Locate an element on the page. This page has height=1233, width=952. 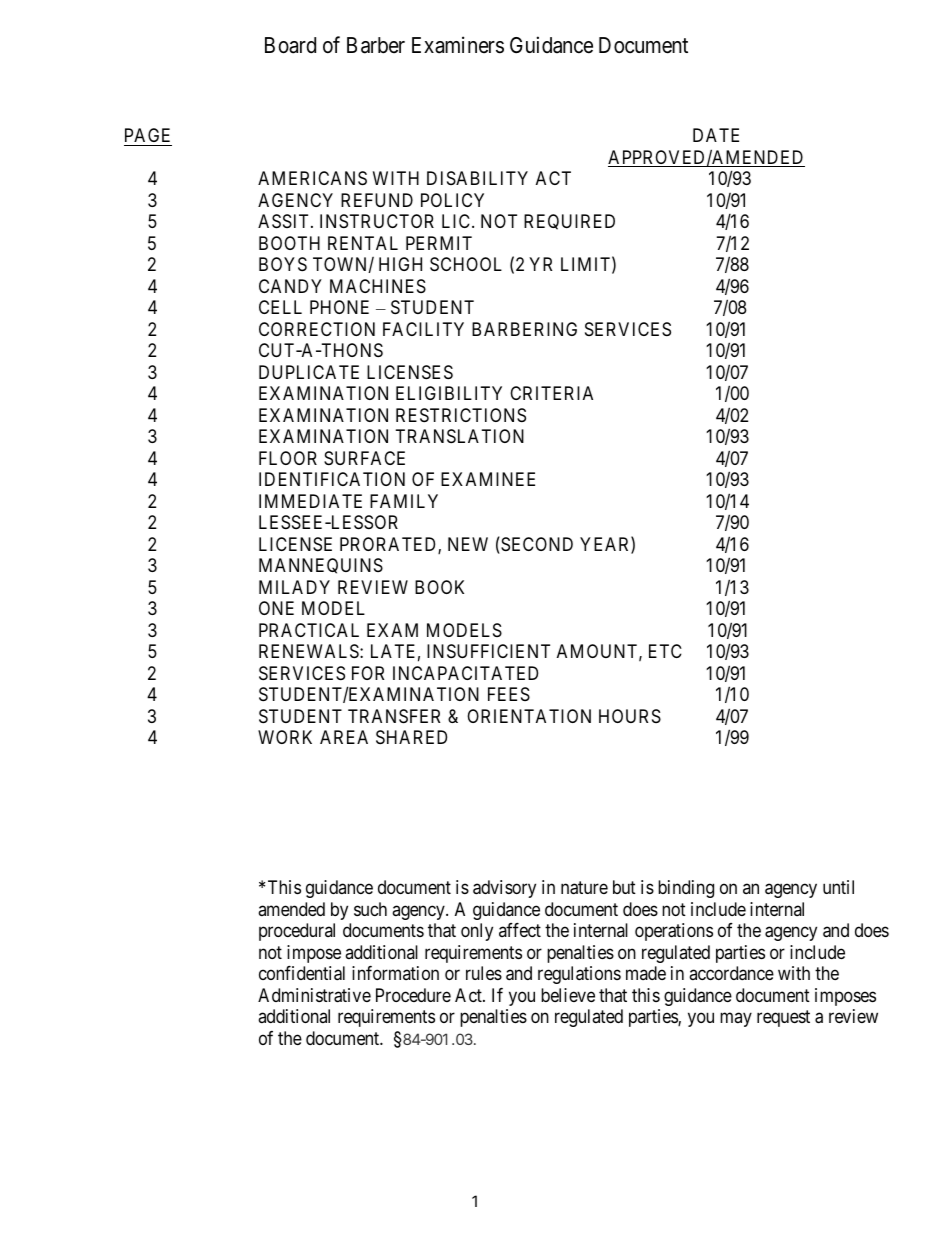
ETC is located at coordinates (665, 651).
